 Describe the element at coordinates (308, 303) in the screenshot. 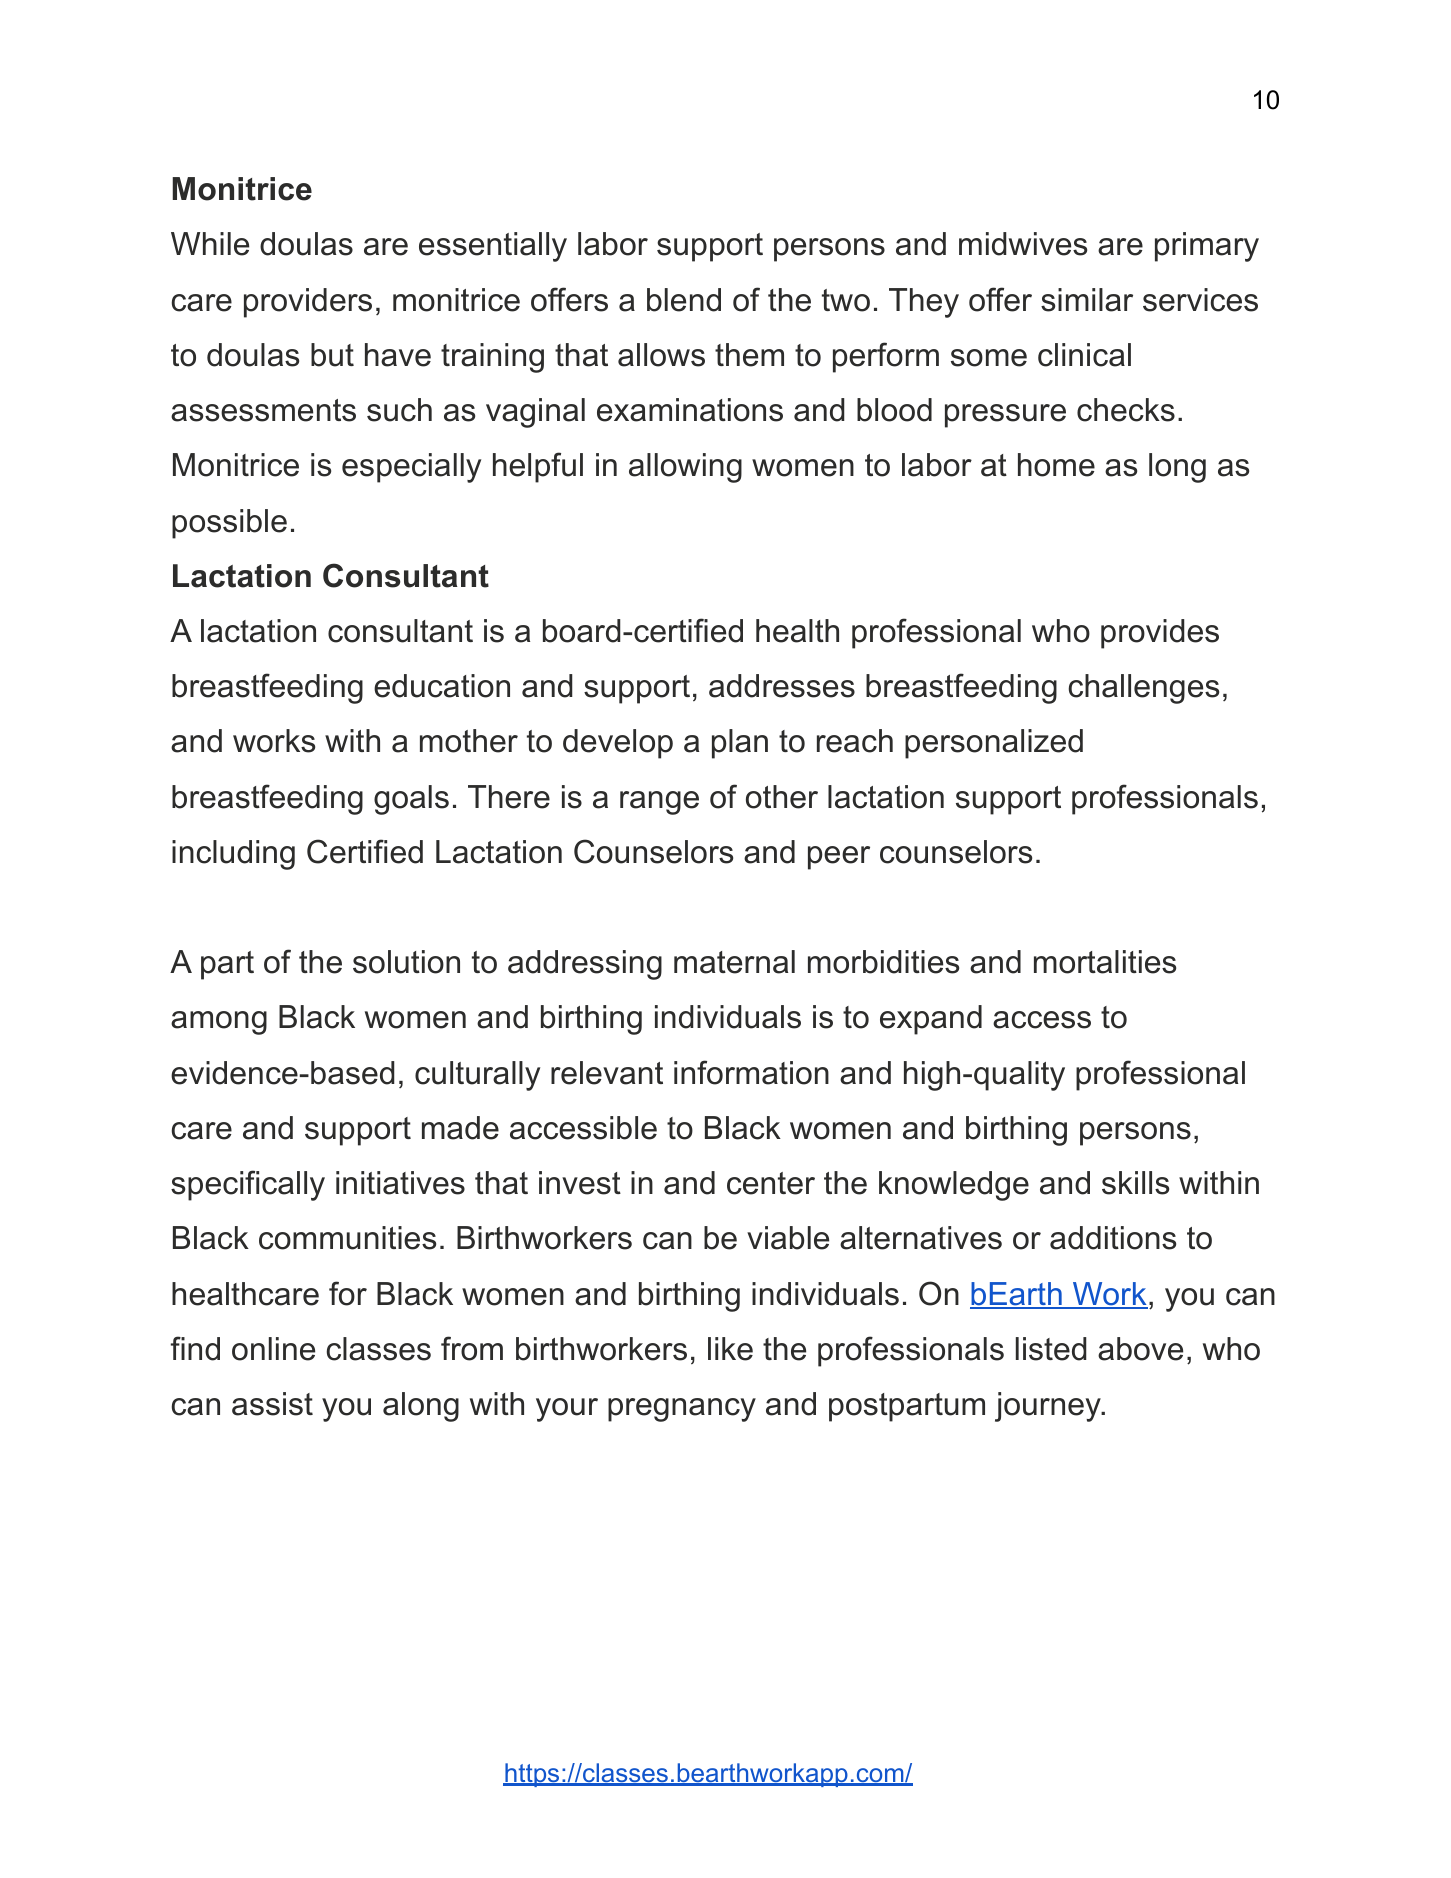

I see `providers` at that location.
